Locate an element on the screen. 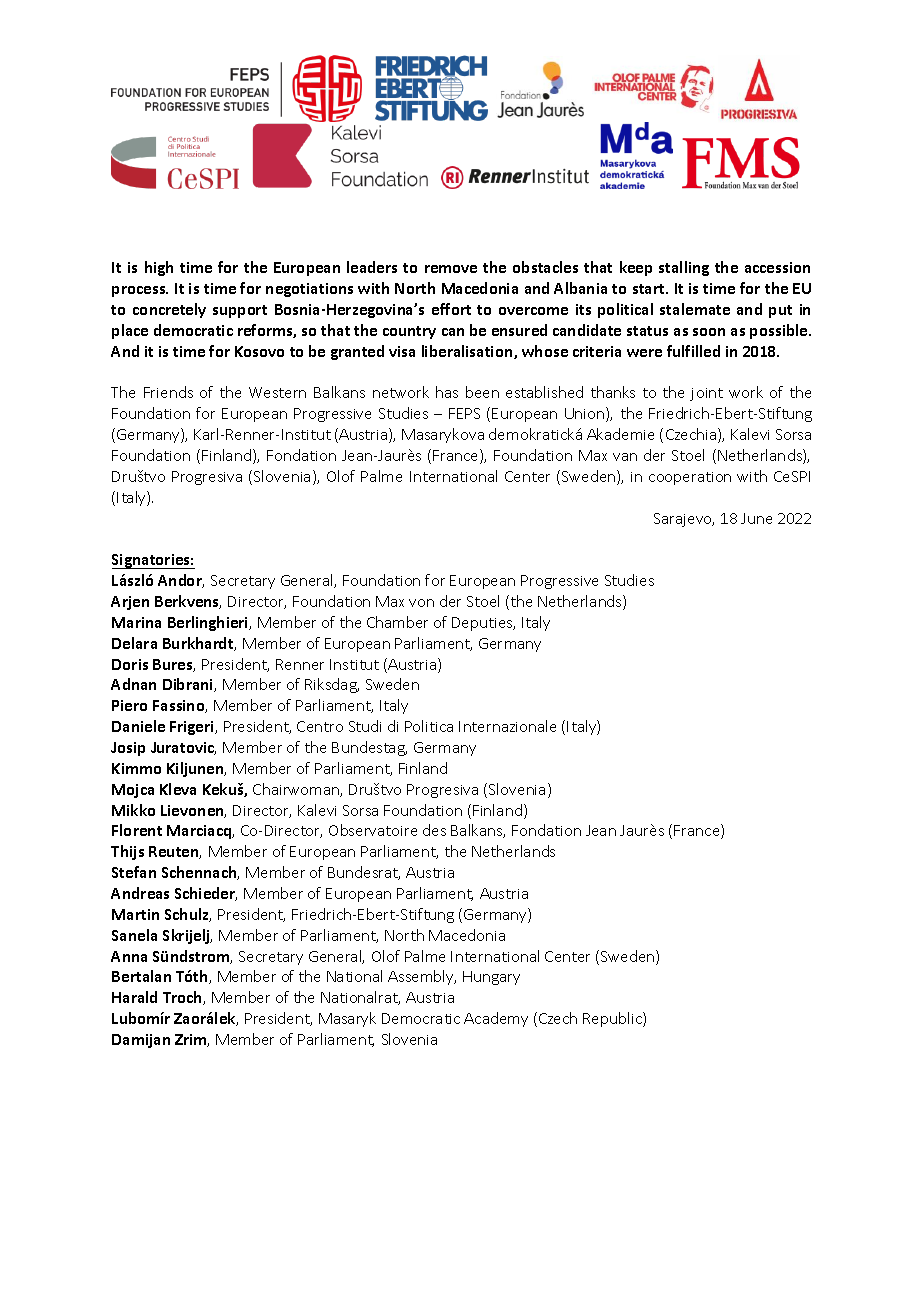 The image size is (924, 1308). Assembly is located at coordinates (422, 977).
